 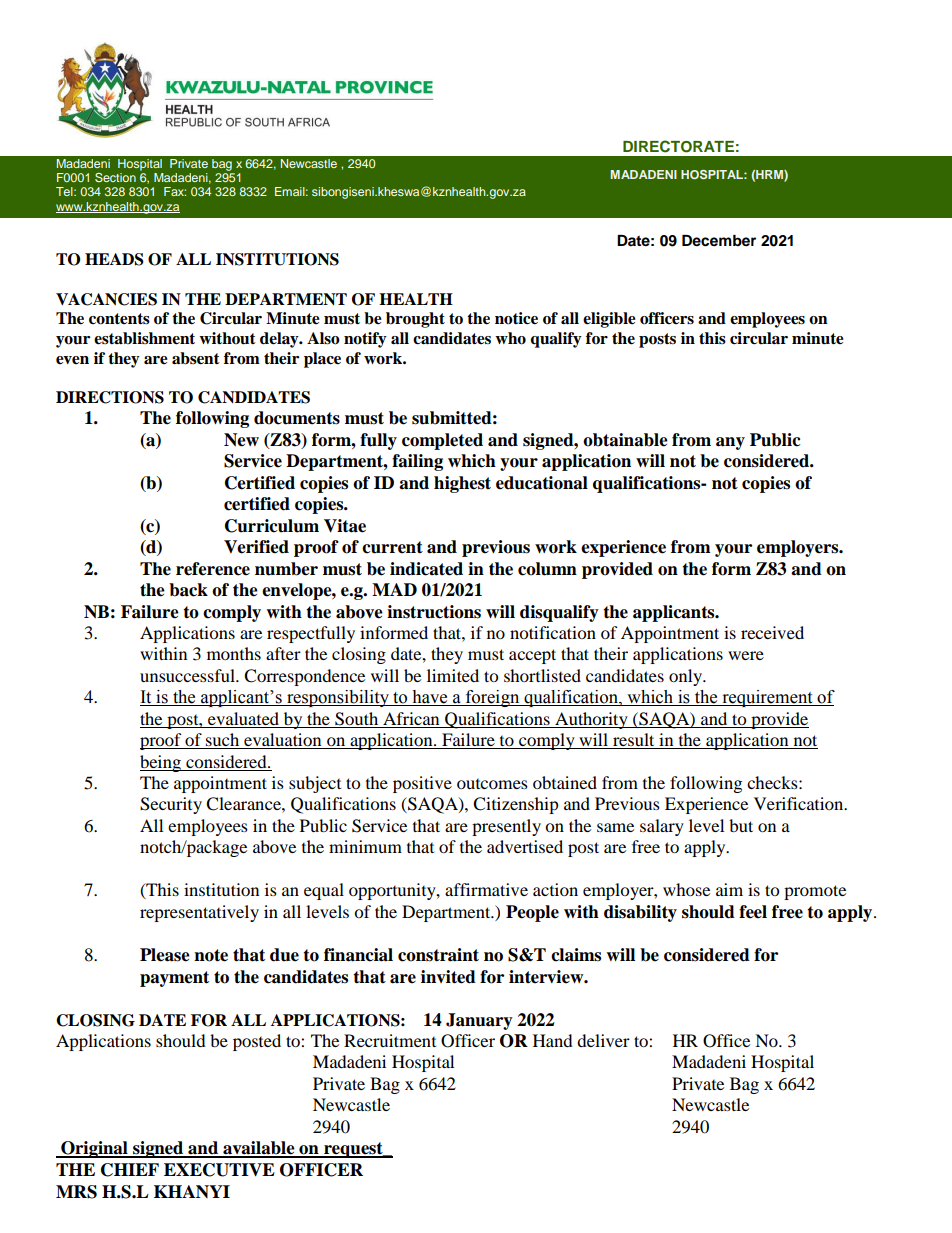 I want to click on only, so click(x=687, y=677).
